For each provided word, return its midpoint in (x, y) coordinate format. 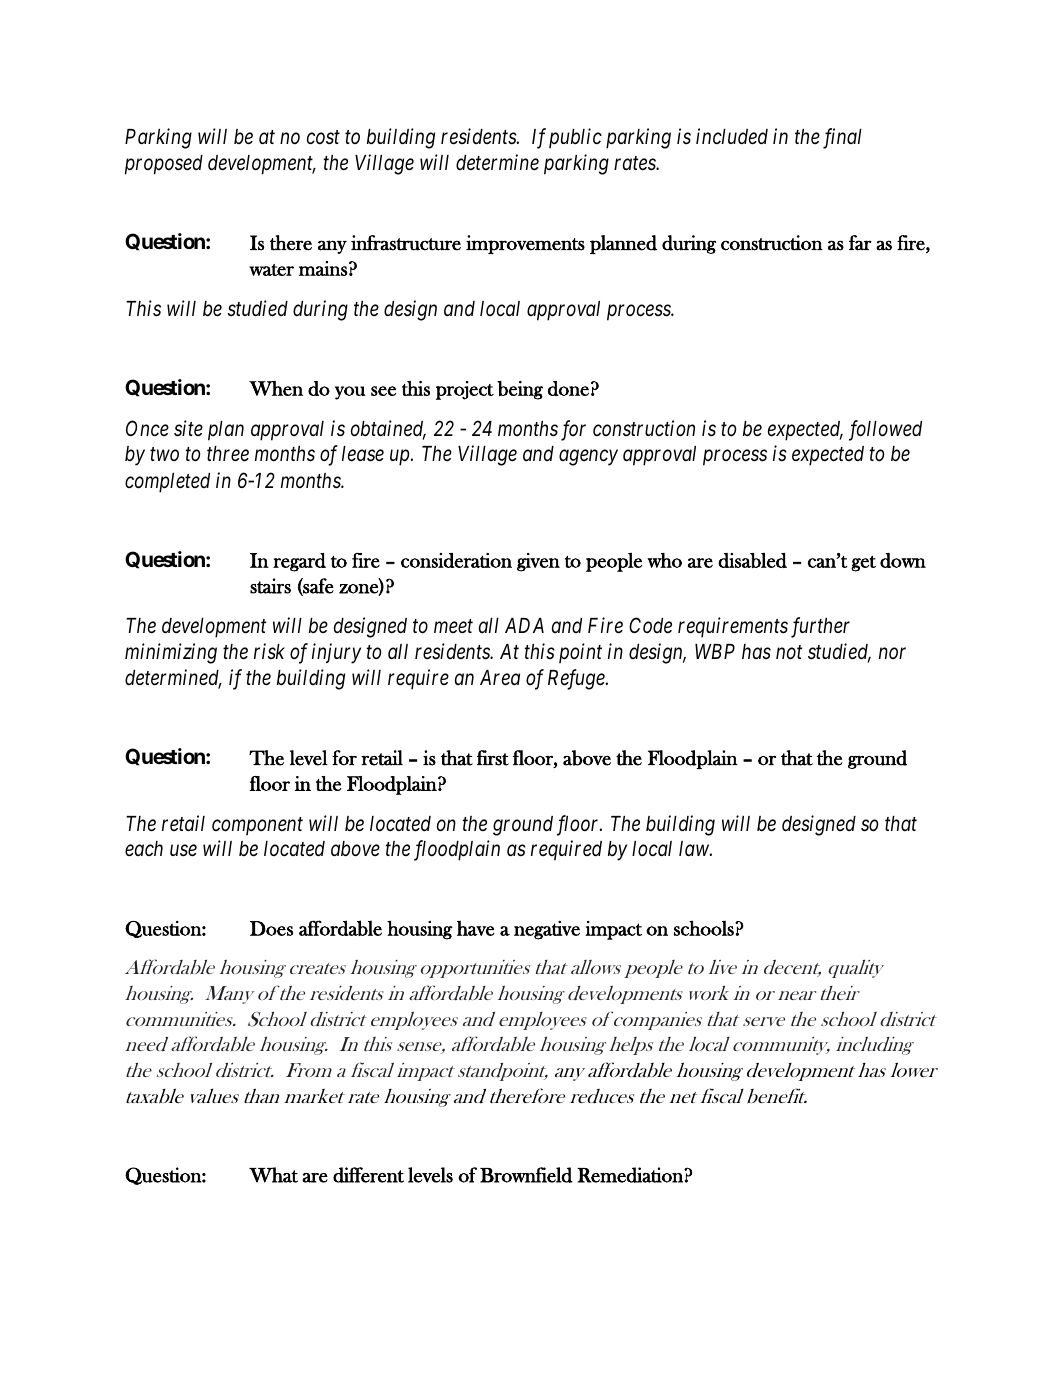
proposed (164, 165)
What (273, 1175)
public (575, 138)
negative (547, 930)
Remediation (631, 1175)
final (842, 138)
